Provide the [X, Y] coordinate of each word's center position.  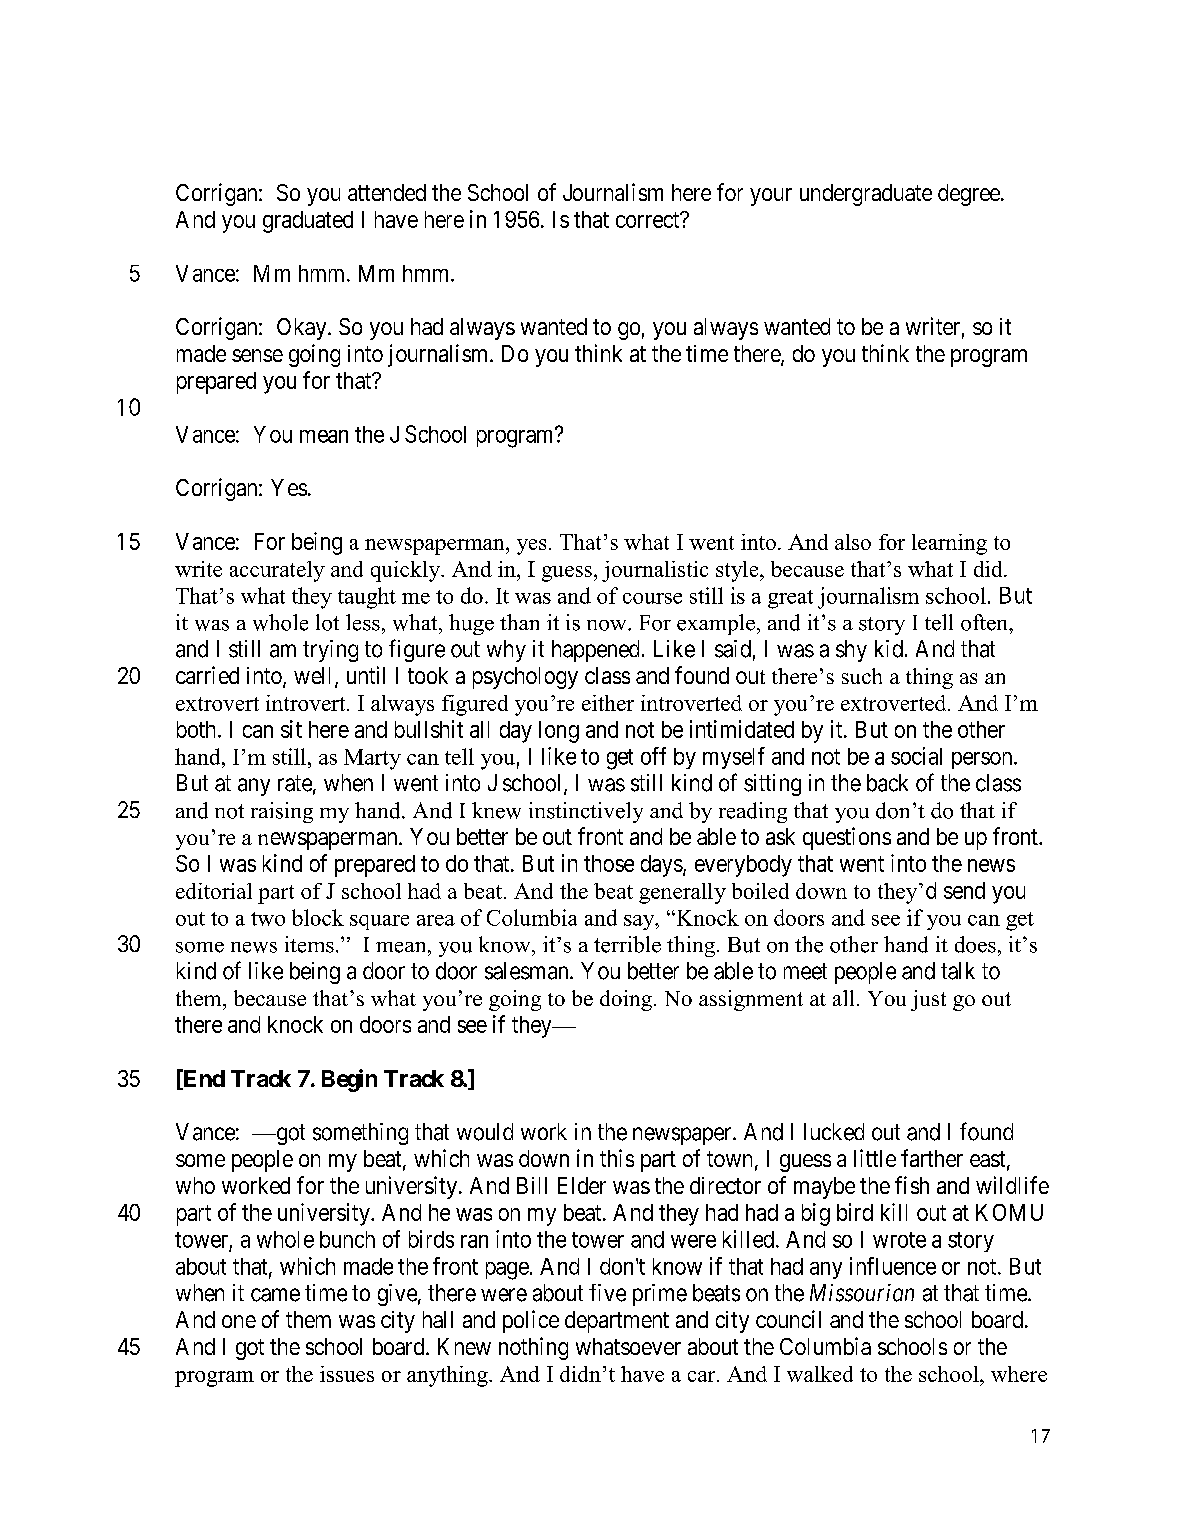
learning [949, 544]
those [609, 863]
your [771, 197]
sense [257, 355]
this [617, 1158]
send [964, 890]
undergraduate [866, 195]
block [318, 917]
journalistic [655, 571]
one [239, 1321]
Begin [349, 1080]
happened [595, 651]
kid [889, 649]
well [315, 677]
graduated [308, 222]
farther [932, 1158]
